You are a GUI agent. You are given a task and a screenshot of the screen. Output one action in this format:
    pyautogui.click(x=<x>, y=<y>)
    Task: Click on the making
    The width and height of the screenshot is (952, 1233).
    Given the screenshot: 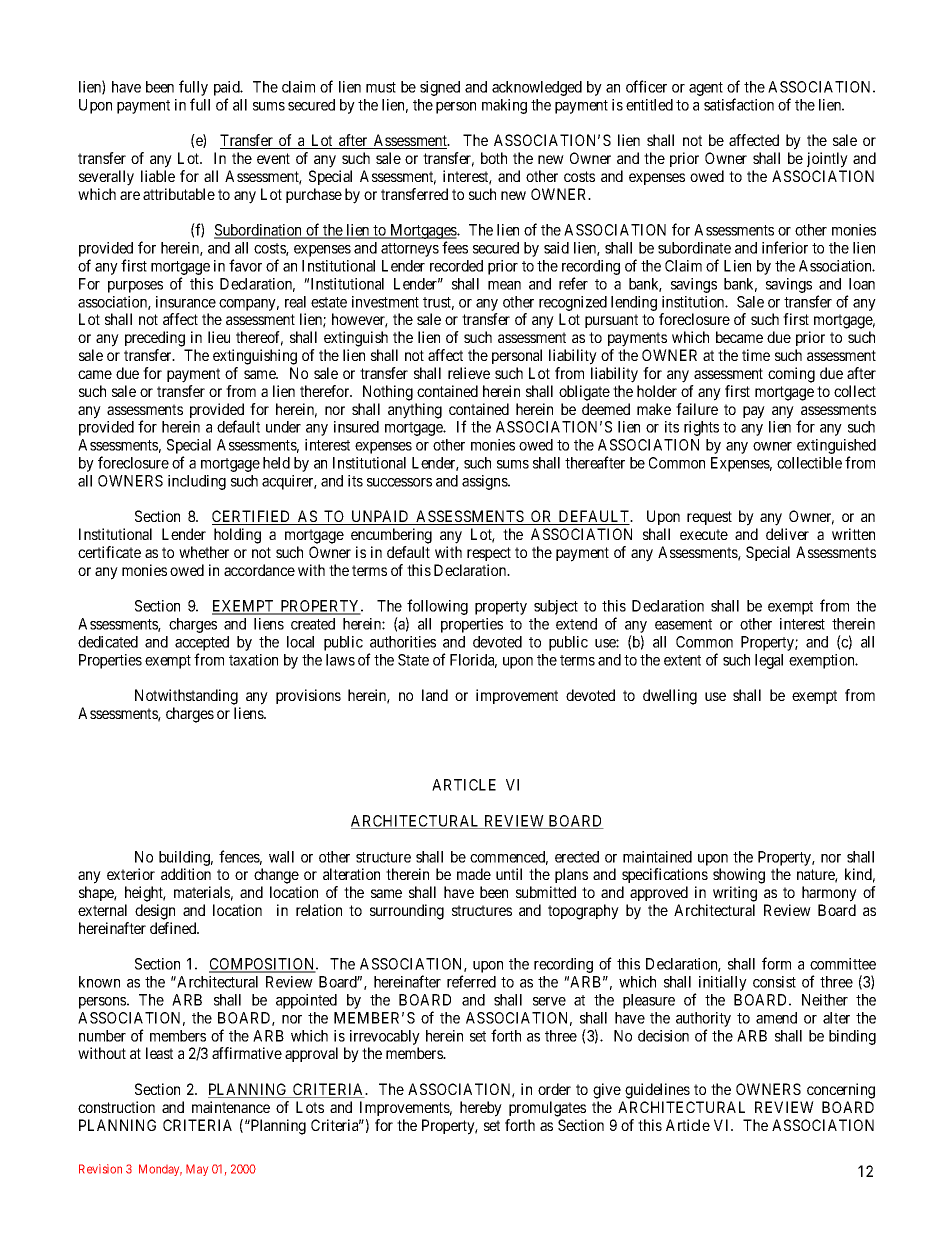 What is the action you would take?
    pyautogui.click(x=504, y=106)
